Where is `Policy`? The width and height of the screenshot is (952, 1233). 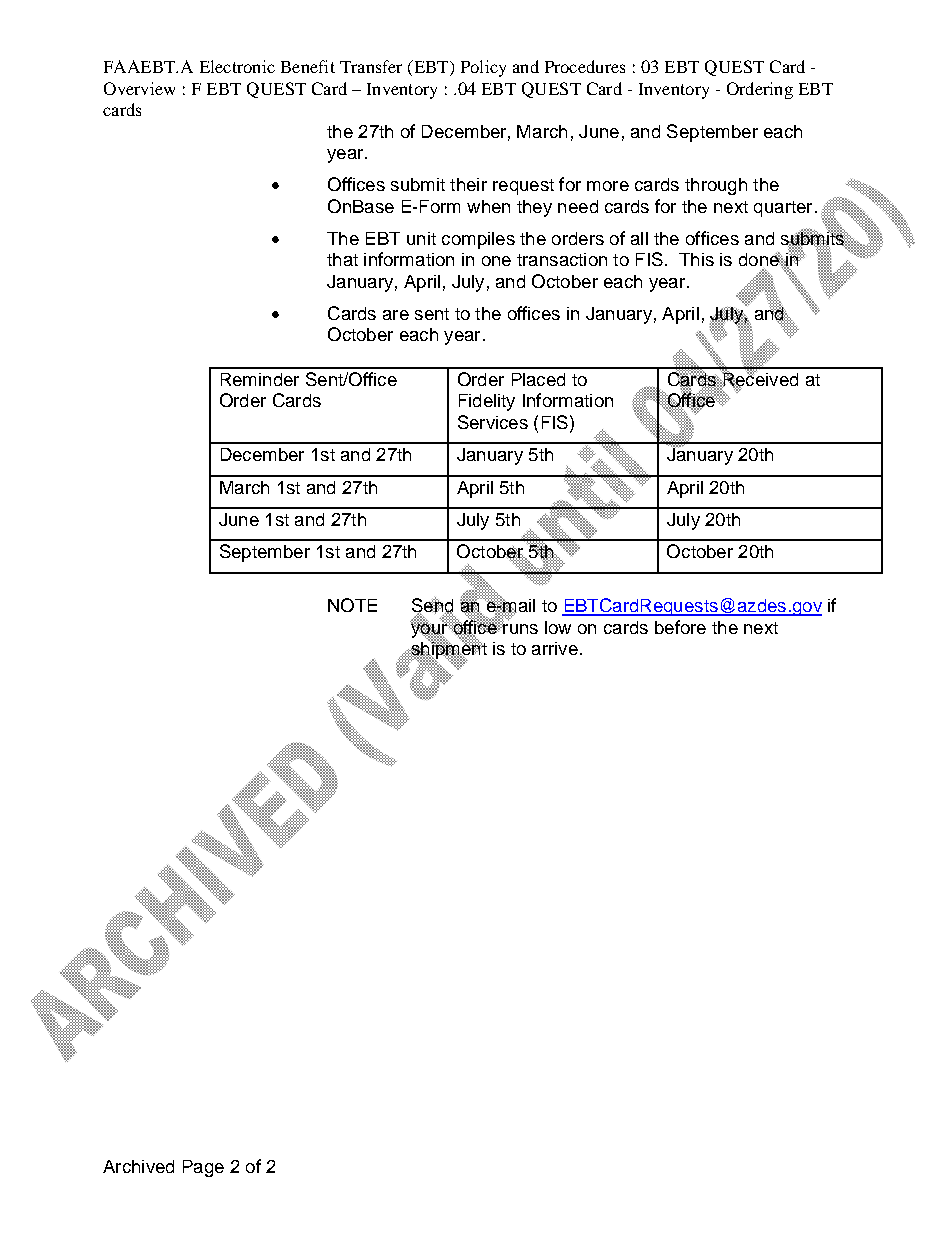
Policy is located at coordinates (483, 68).
